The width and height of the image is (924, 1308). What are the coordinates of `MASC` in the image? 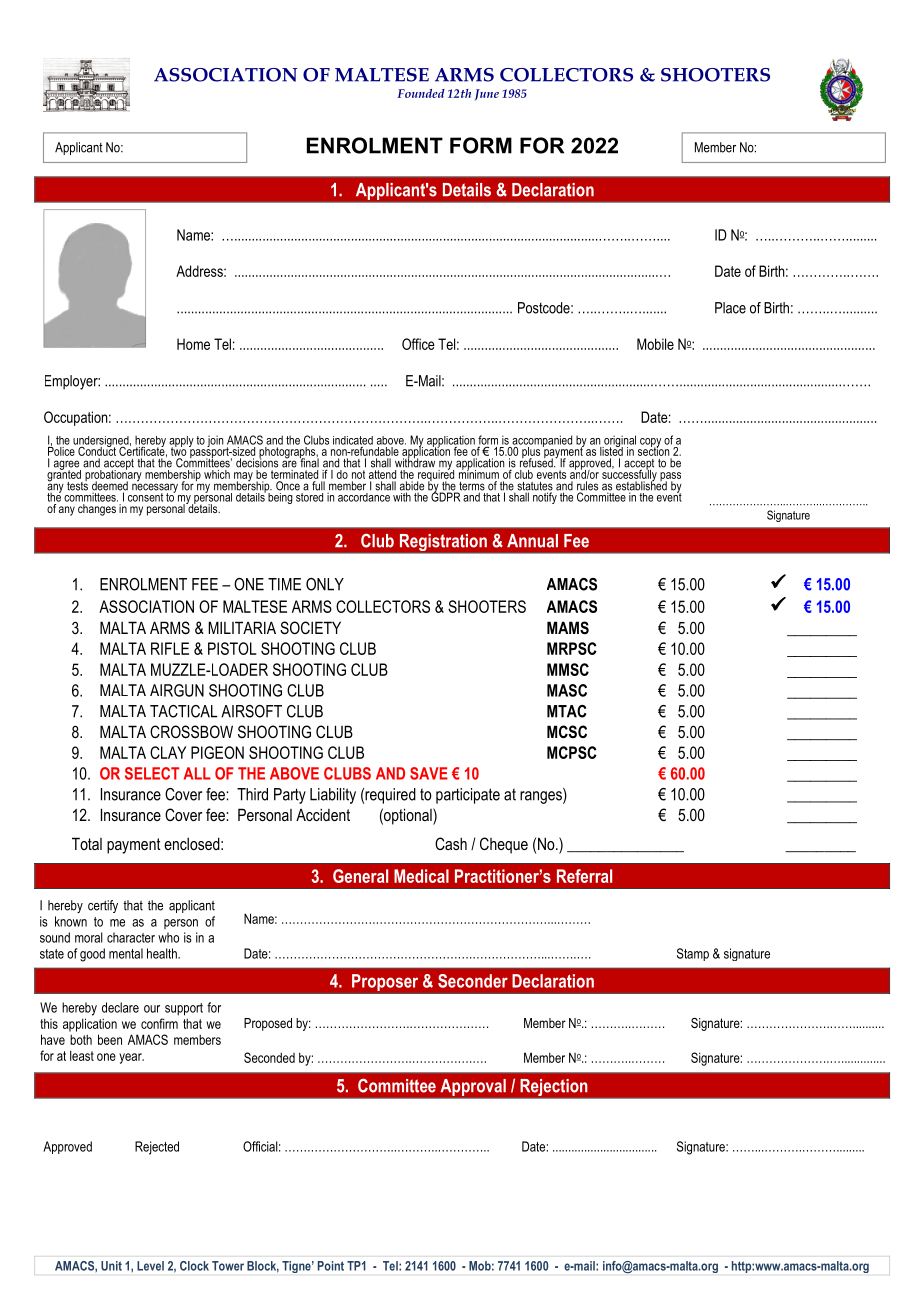 It's located at (567, 690).
